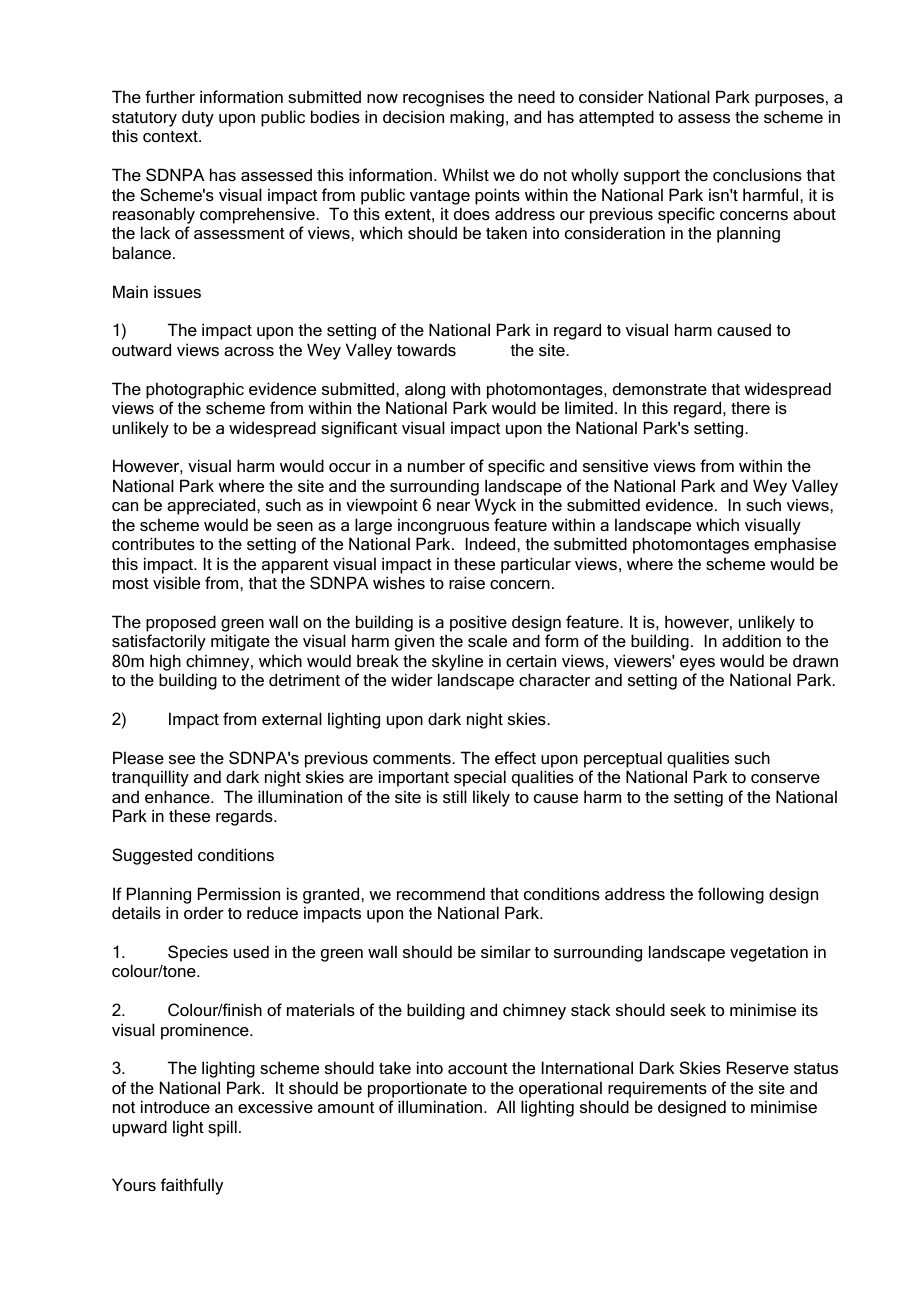  Describe the element at coordinates (240, 642) in the page. I see `mitigate` at that location.
